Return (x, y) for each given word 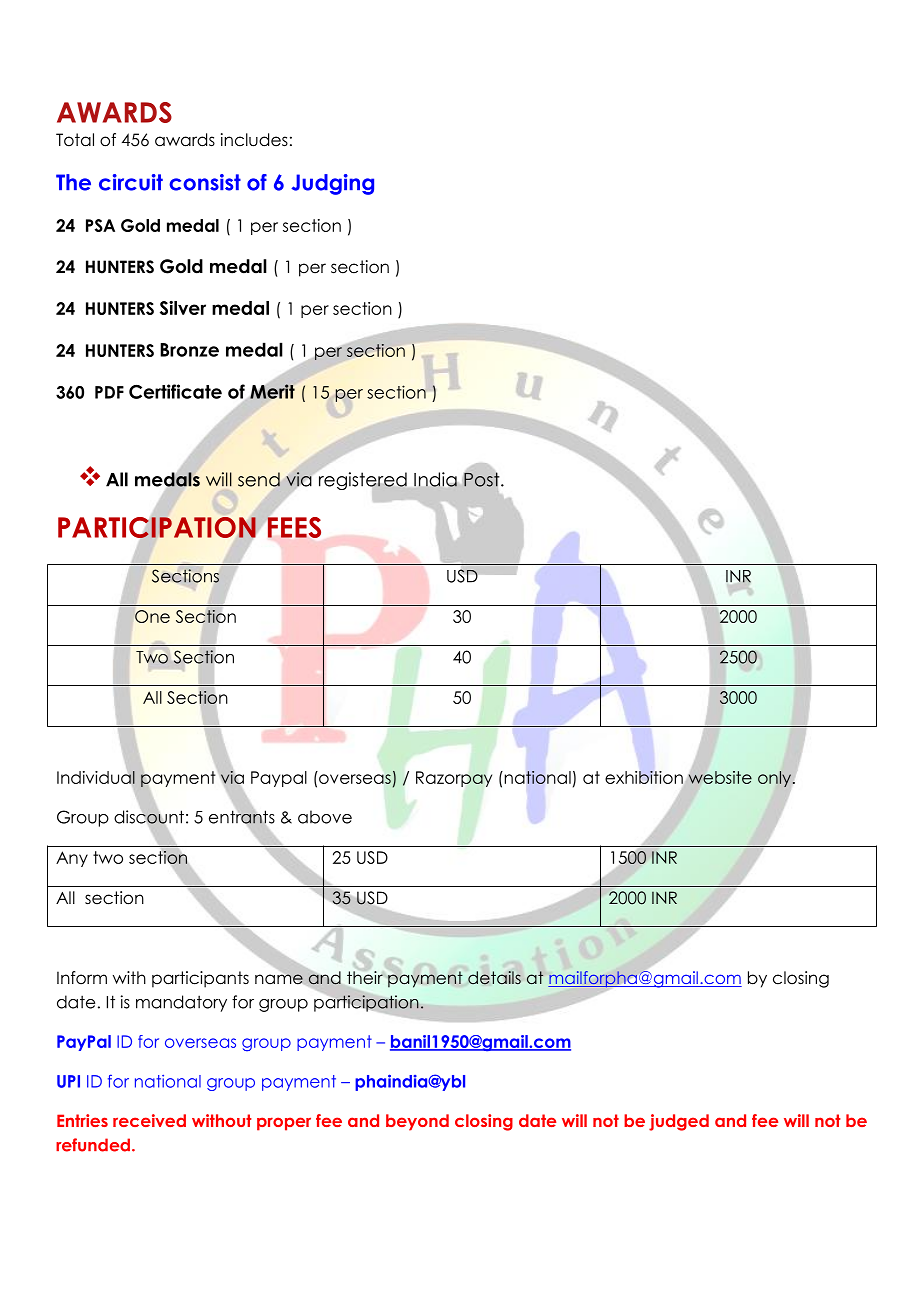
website (720, 777)
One (152, 616)
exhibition (645, 778)
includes (254, 140)
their (365, 978)
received (149, 1120)
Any (72, 859)
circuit (131, 182)
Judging (332, 184)
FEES (294, 527)
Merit (272, 391)
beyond (417, 1122)
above (325, 817)
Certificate (175, 391)
